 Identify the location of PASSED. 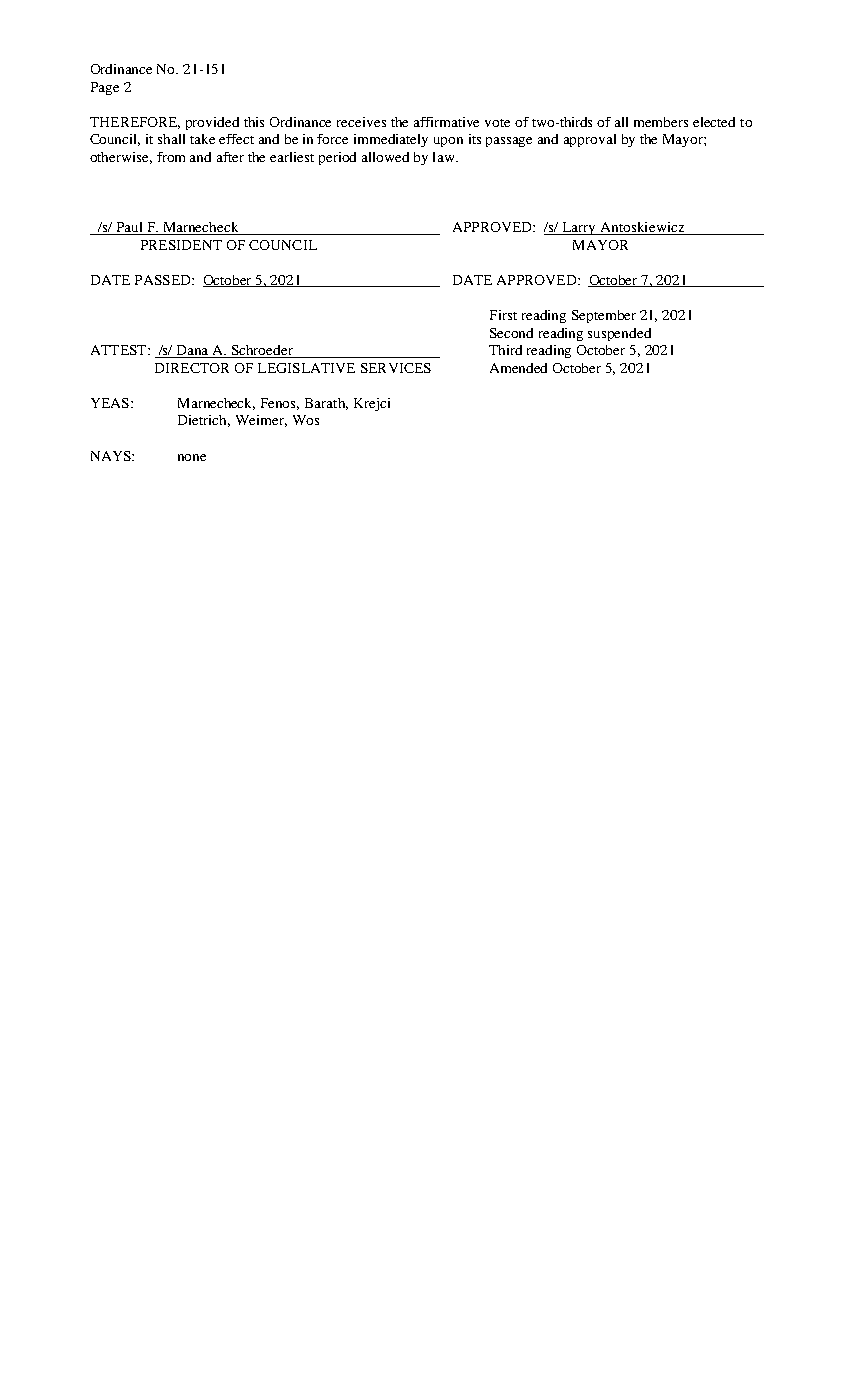
(164, 280).
